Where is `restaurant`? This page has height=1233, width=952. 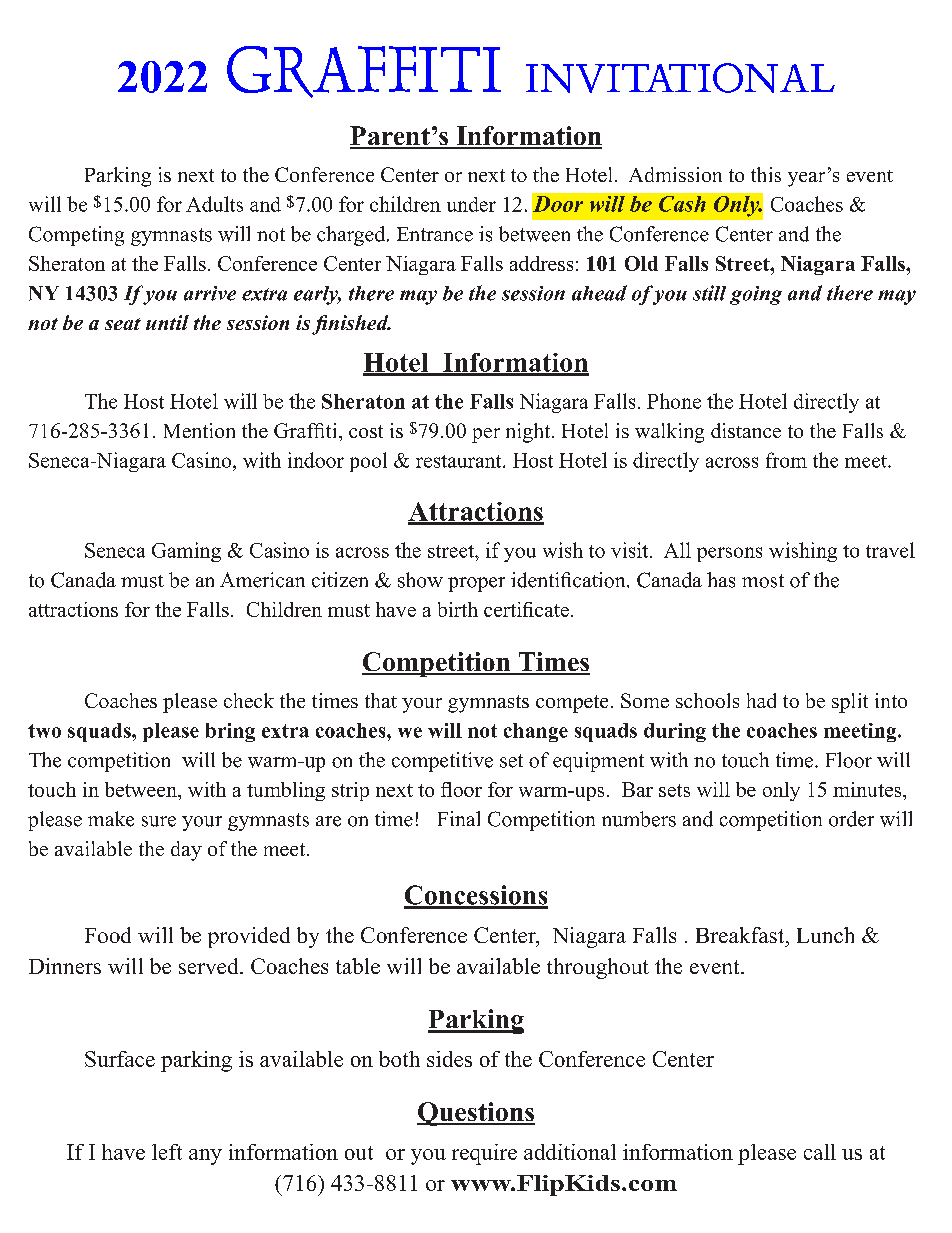
restaurant is located at coordinates (460, 461).
